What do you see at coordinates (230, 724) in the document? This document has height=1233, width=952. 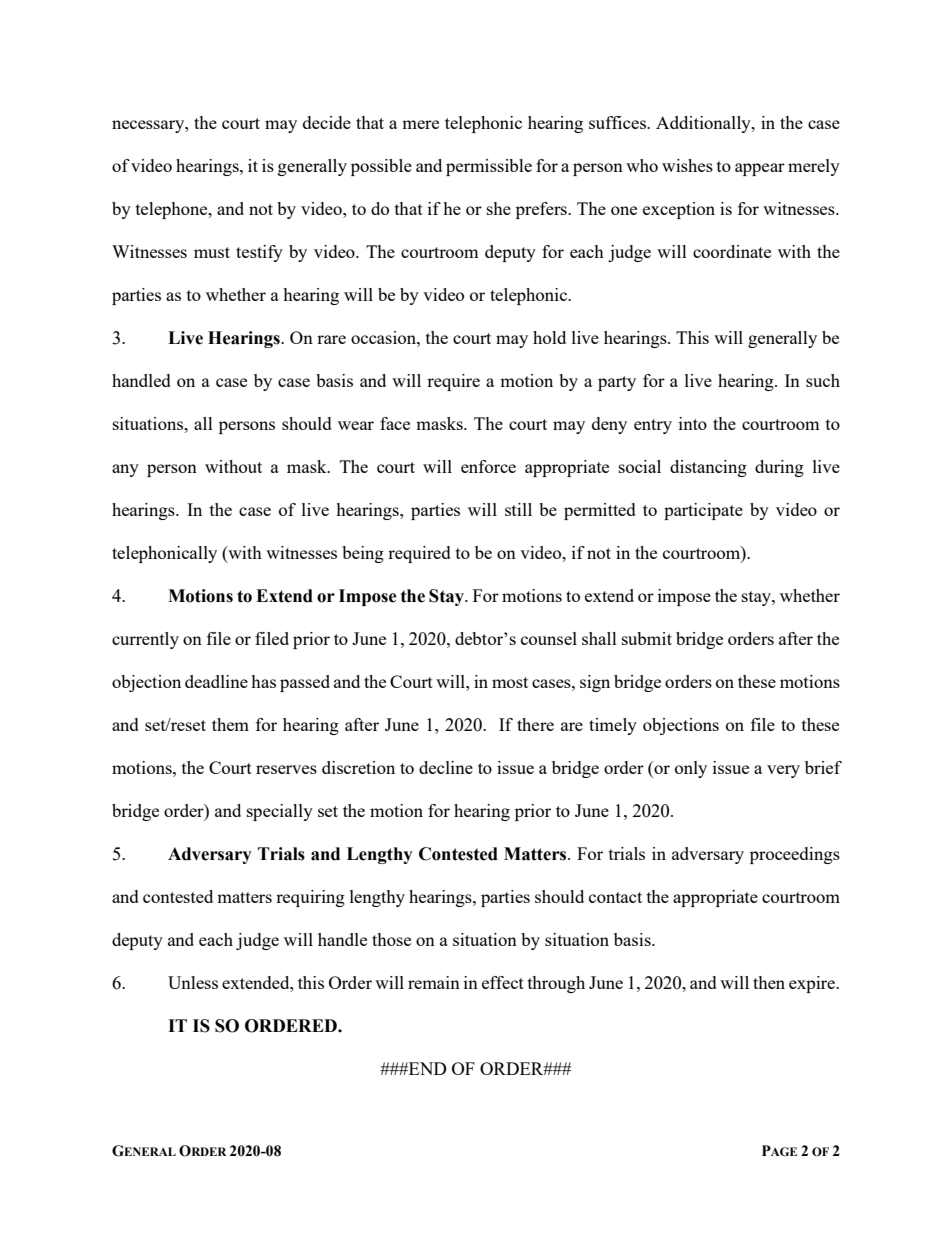 I see `them` at bounding box center [230, 724].
